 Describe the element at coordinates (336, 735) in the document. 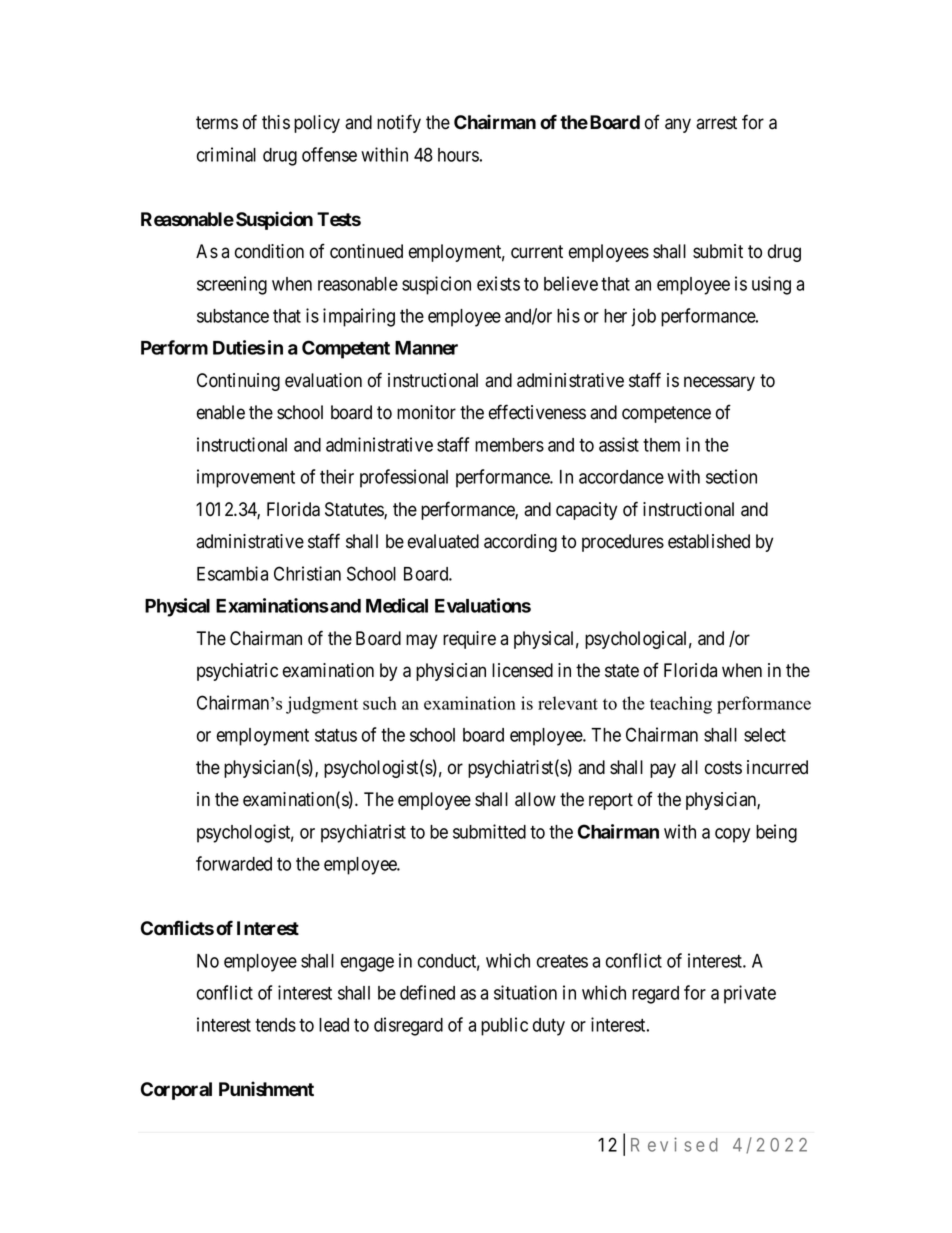

I see `status` at that location.
